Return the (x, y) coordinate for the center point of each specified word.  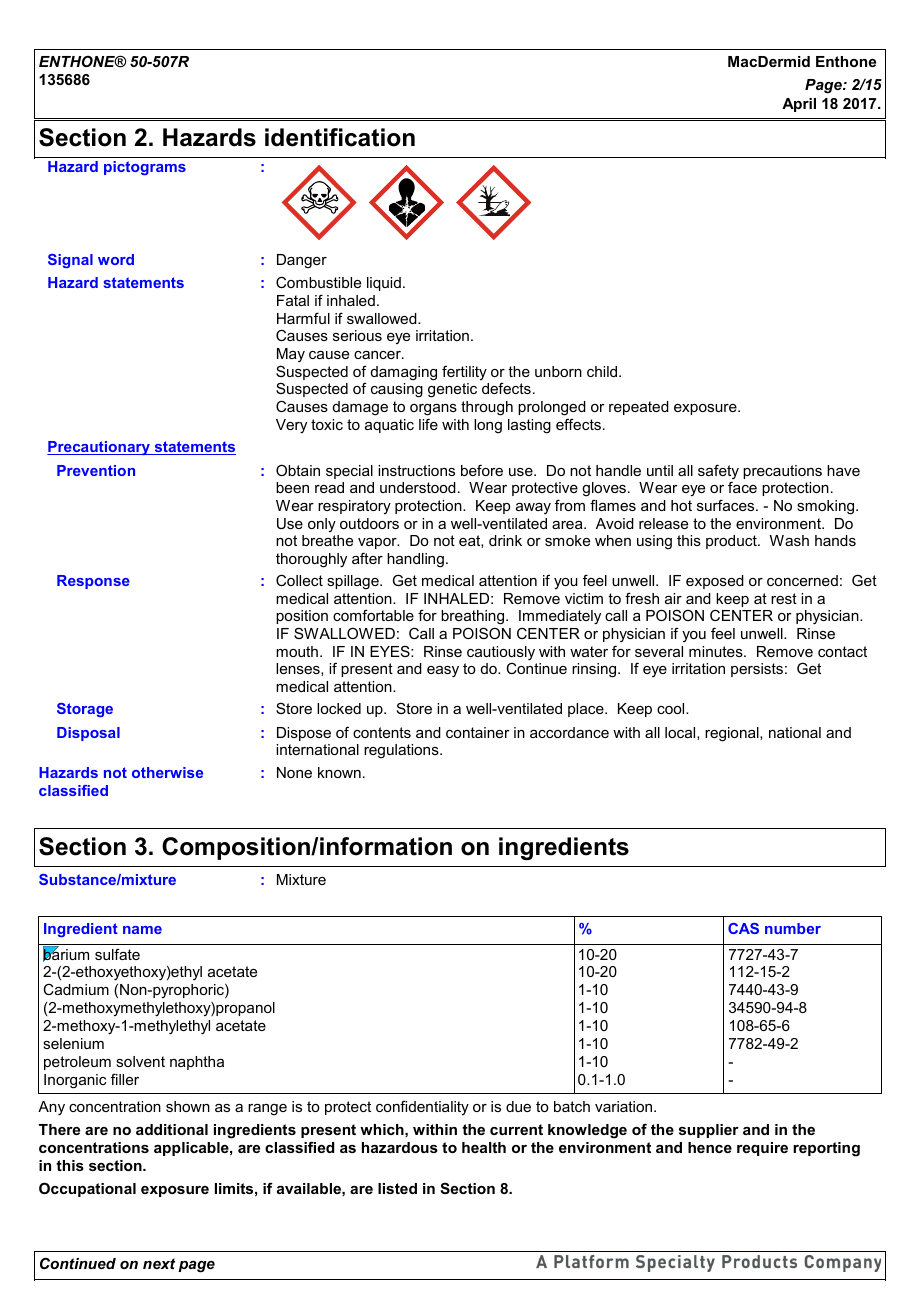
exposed (715, 582)
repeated (639, 408)
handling (415, 560)
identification (340, 137)
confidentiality (422, 1108)
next (159, 1263)
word (116, 259)
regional (733, 734)
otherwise (167, 772)
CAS (743, 928)
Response (93, 582)
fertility (464, 372)
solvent (140, 1061)
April (799, 105)
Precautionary (99, 448)
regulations (402, 751)
